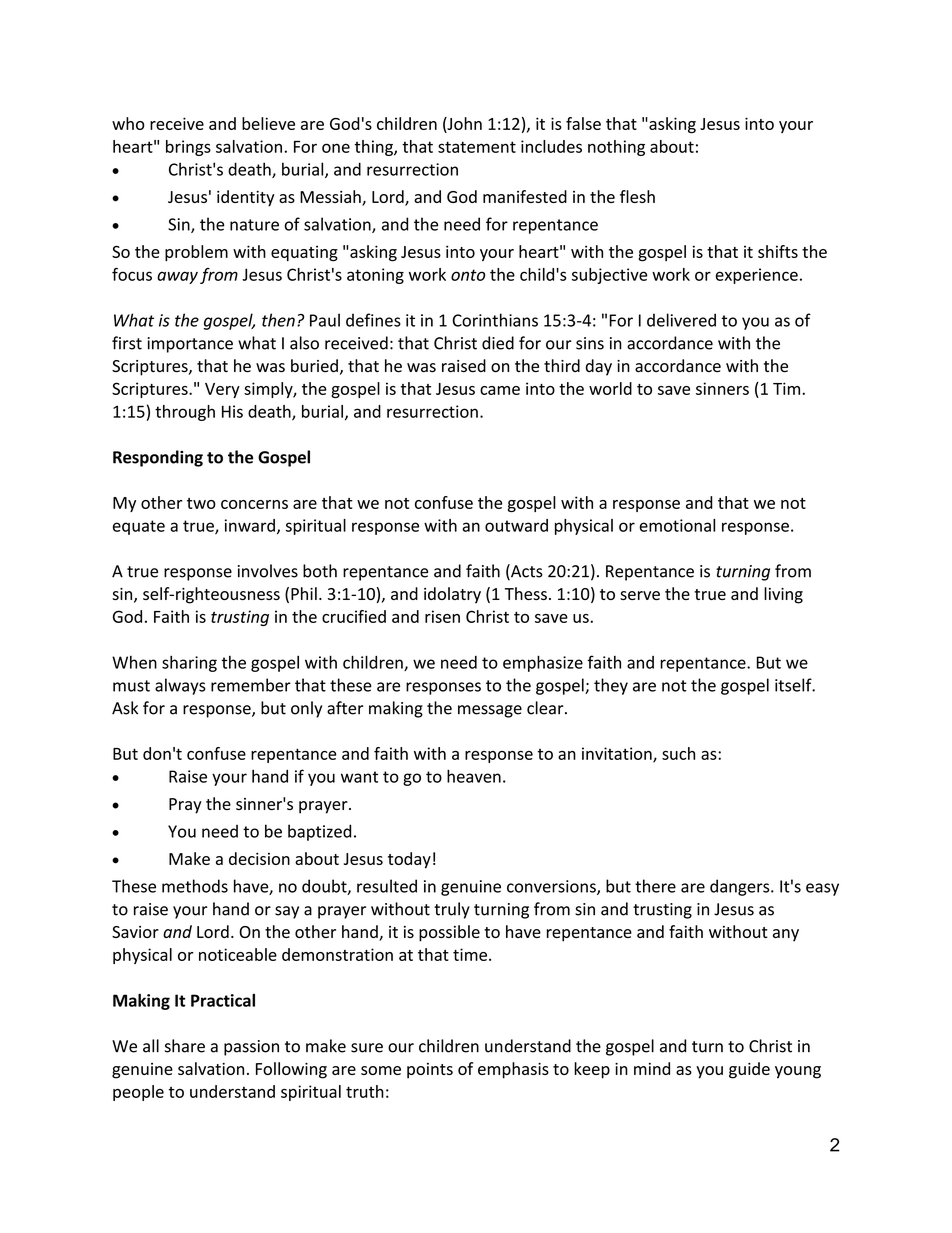 This image has height=1233, width=952. Describe the element at coordinates (268, 571) in the image. I see `involves` at that location.
